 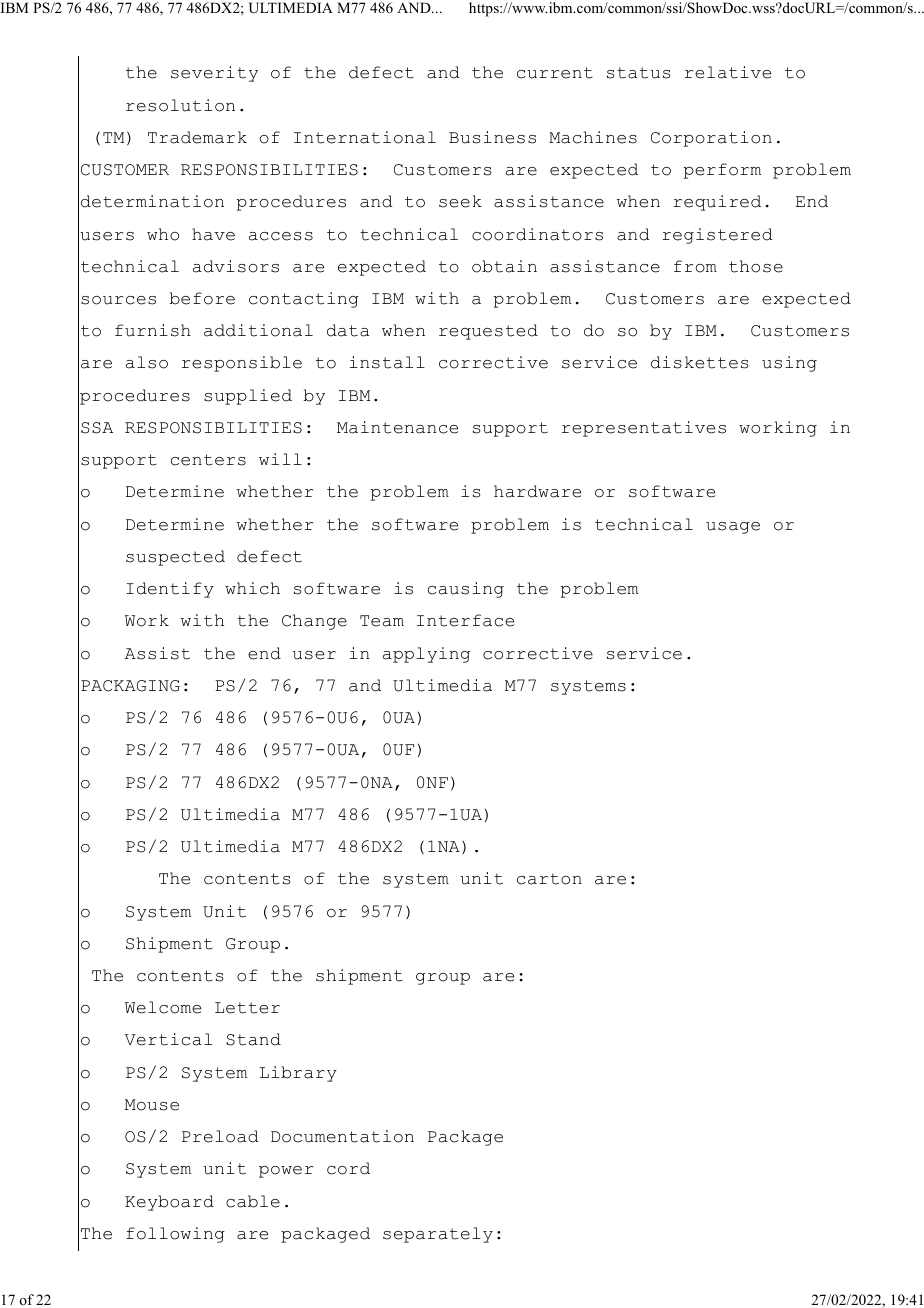 What do you see at coordinates (549, 879) in the screenshot?
I see `carton` at bounding box center [549, 879].
